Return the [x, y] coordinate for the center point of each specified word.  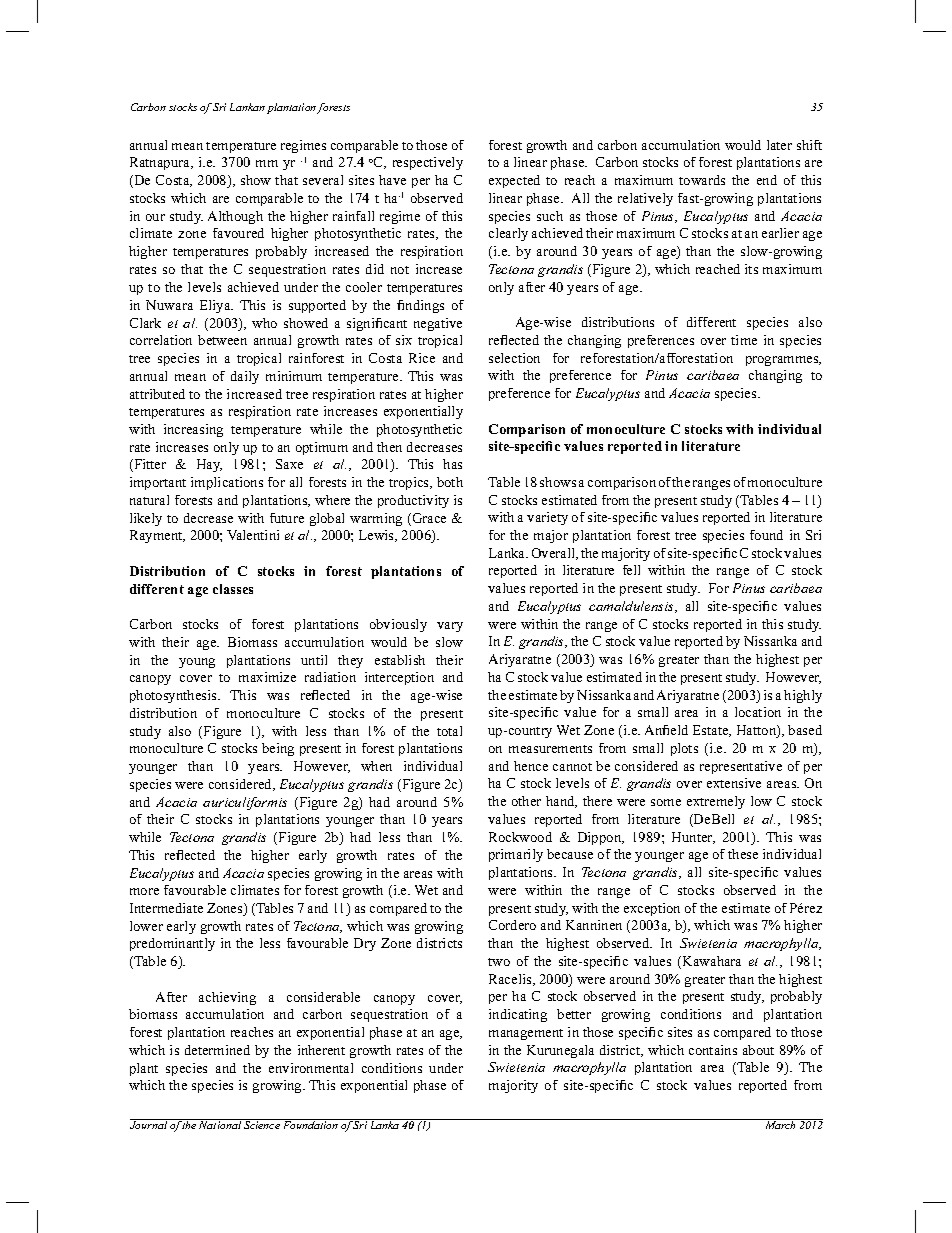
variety [547, 518]
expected [514, 181]
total [449, 731]
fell [631, 570]
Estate [712, 731]
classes [233, 589]
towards [702, 180]
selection [514, 358]
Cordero [512, 925]
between [222, 340]
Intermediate [166, 908]
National [220, 1124]
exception [652, 909]
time [744, 340]
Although [235, 217]
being [278, 749]
